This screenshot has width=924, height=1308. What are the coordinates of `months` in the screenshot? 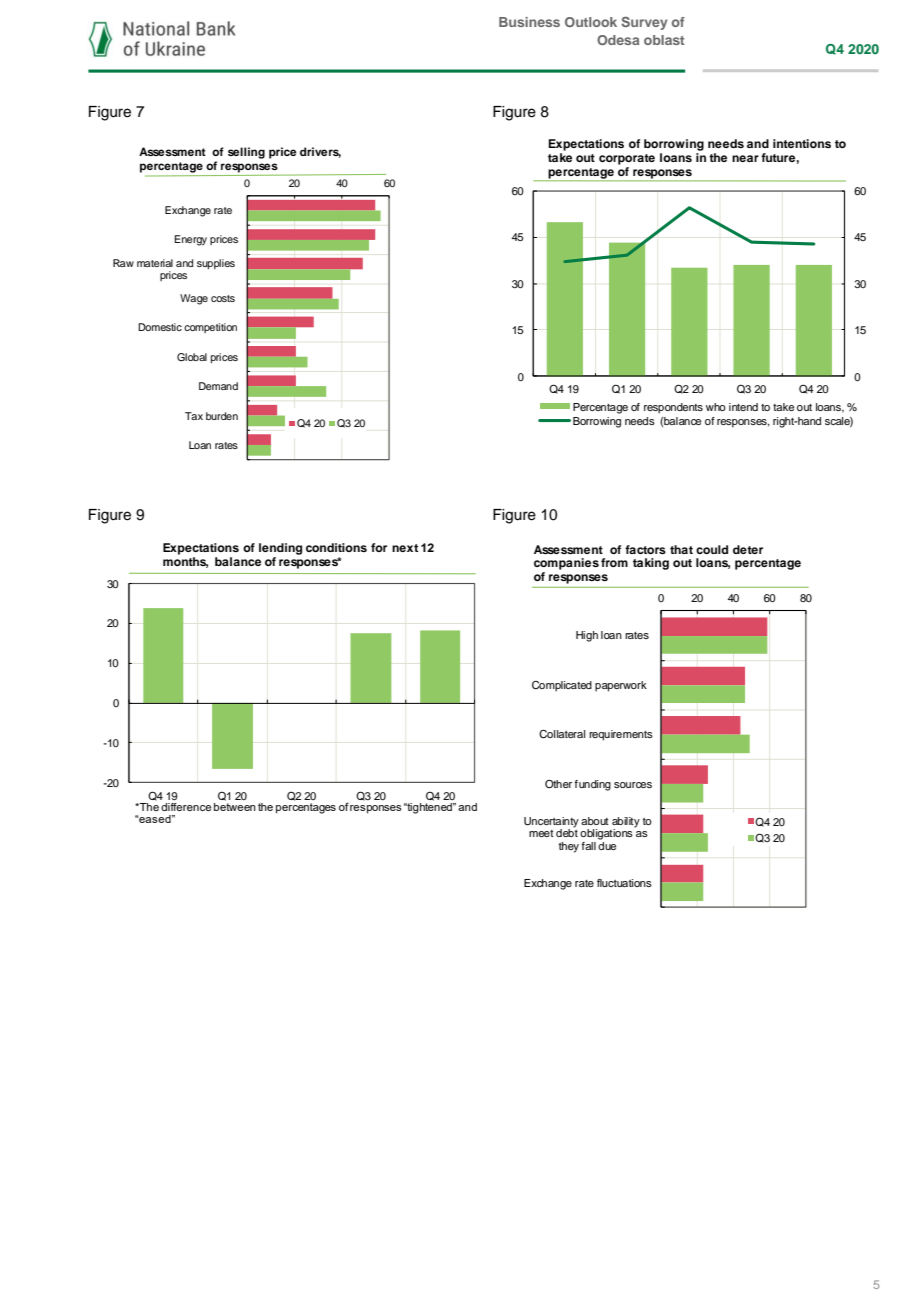 It's located at (185, 562).
